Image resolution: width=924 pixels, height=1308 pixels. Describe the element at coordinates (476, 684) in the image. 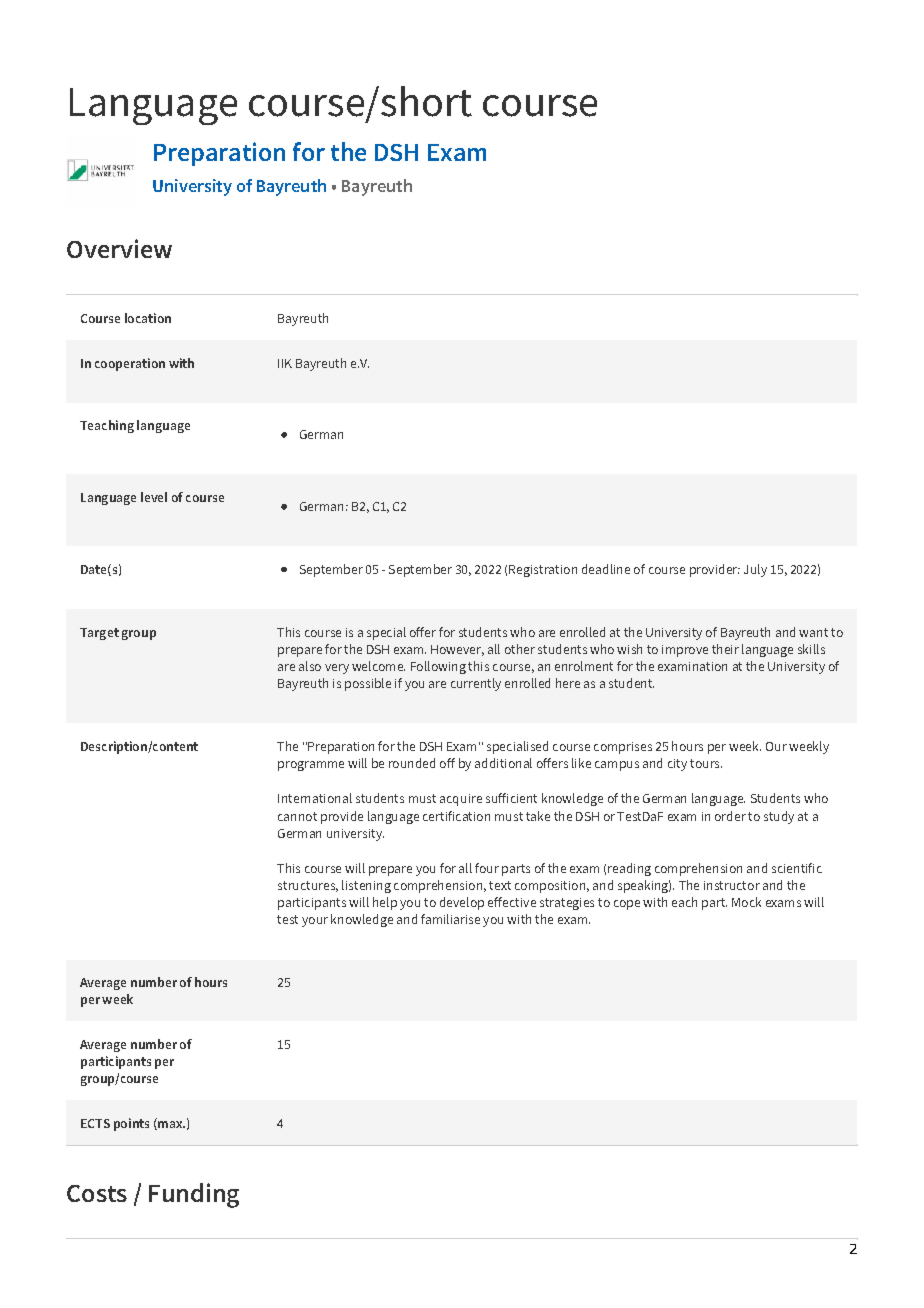

I see `currently` at that location.
